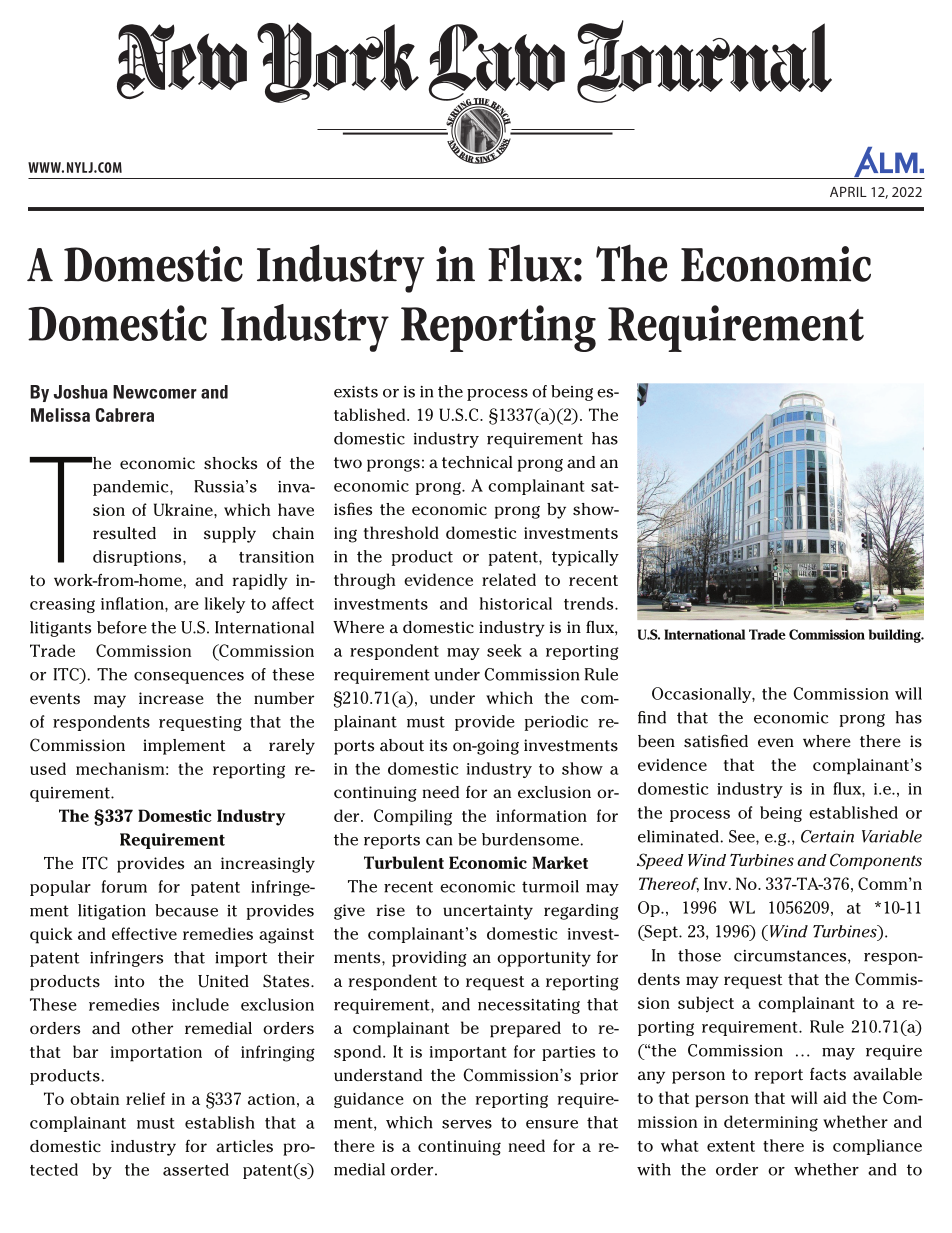 The height and width of the screenshot is (1233, 952). I want to click on Newcomer, so click(155, 392).
